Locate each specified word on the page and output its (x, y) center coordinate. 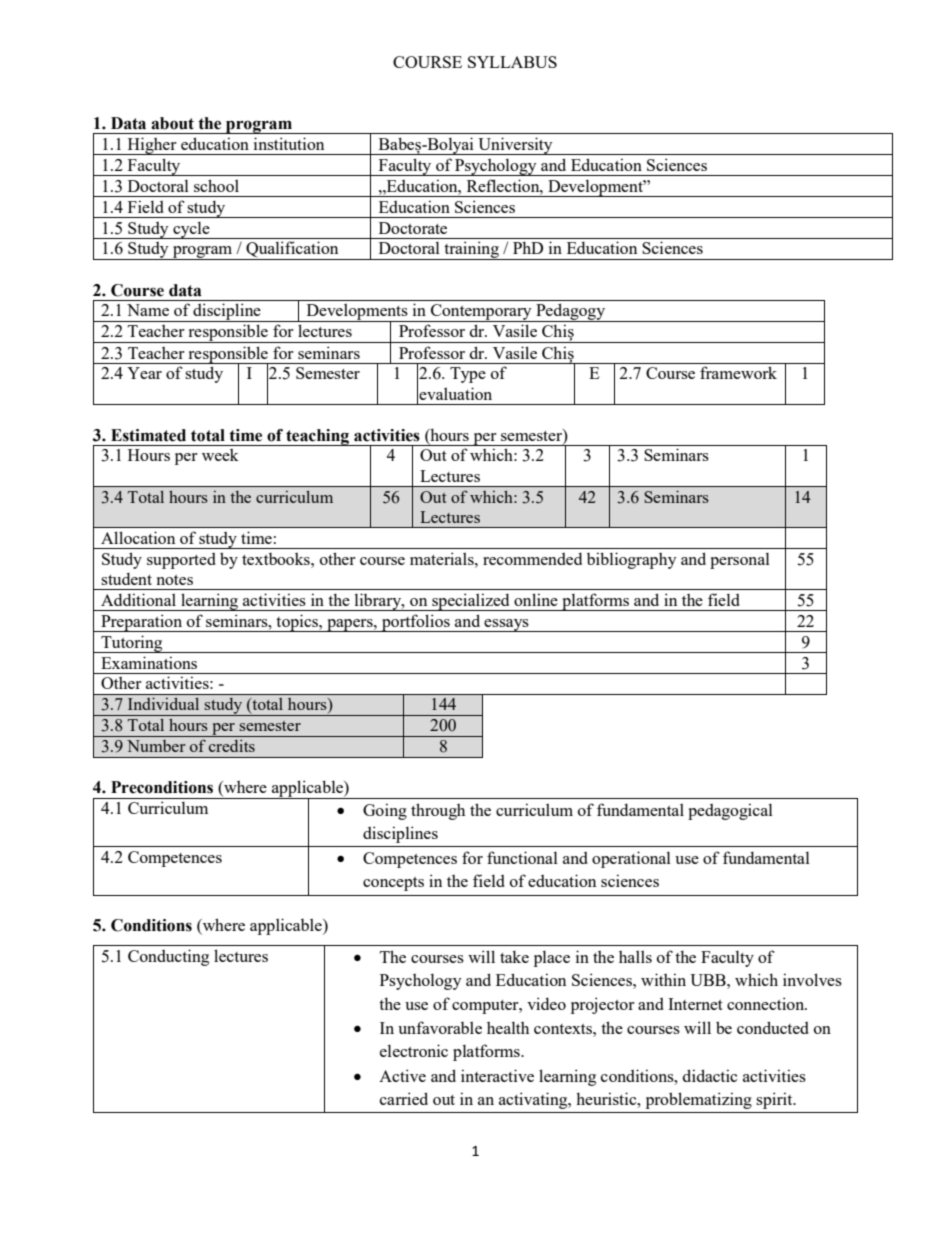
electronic (414, 1050)
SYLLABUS (512, 62)
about (172, 123)
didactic (710, 1075)
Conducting (168, 957)
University (515, 146)
